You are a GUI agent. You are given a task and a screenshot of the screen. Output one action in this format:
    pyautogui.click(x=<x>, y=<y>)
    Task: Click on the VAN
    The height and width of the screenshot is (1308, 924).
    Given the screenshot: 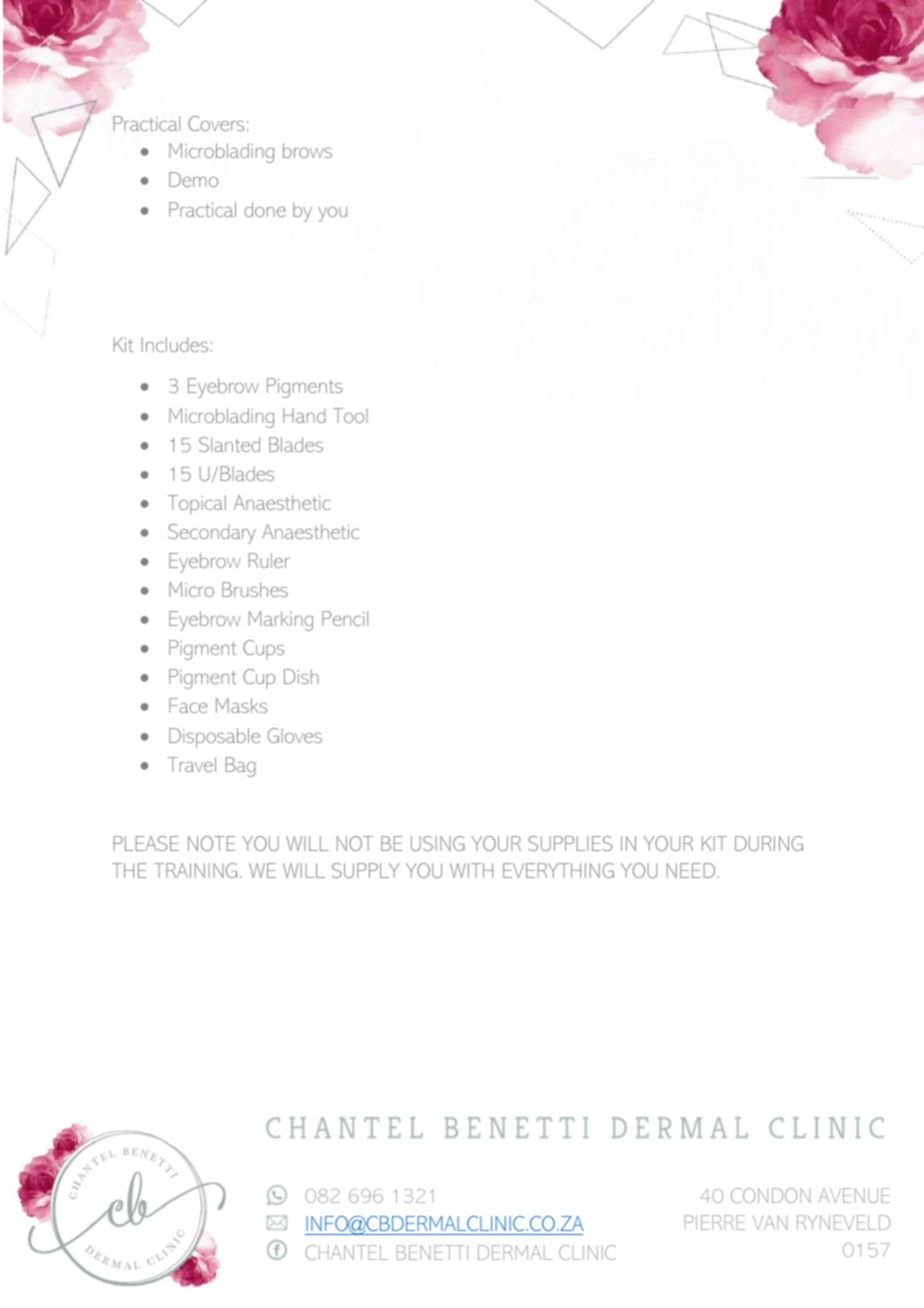 What is the action you would take?
    pyautogui.click(x=770, y=1222)
